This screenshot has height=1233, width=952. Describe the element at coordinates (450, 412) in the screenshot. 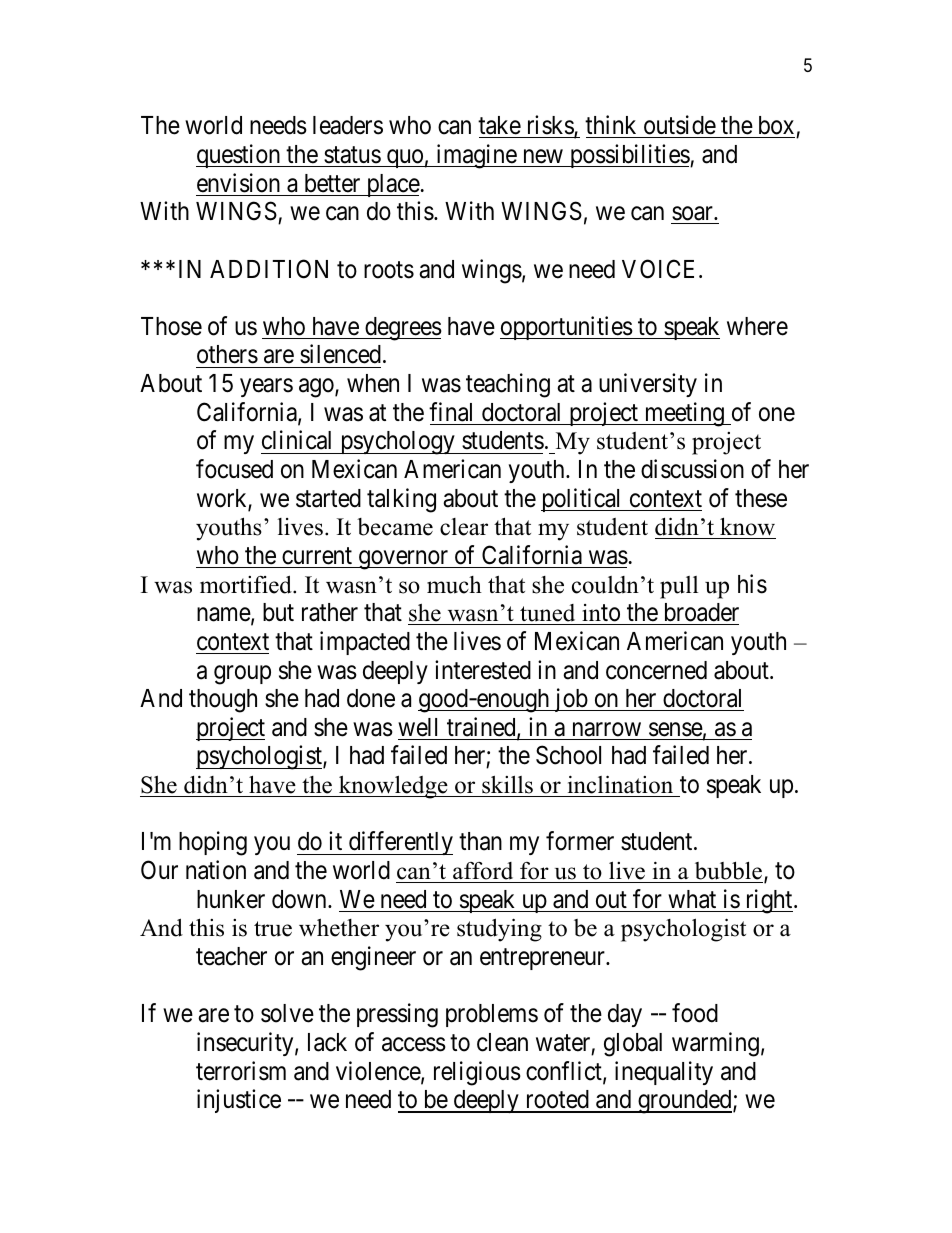

I see `final` at that location.
